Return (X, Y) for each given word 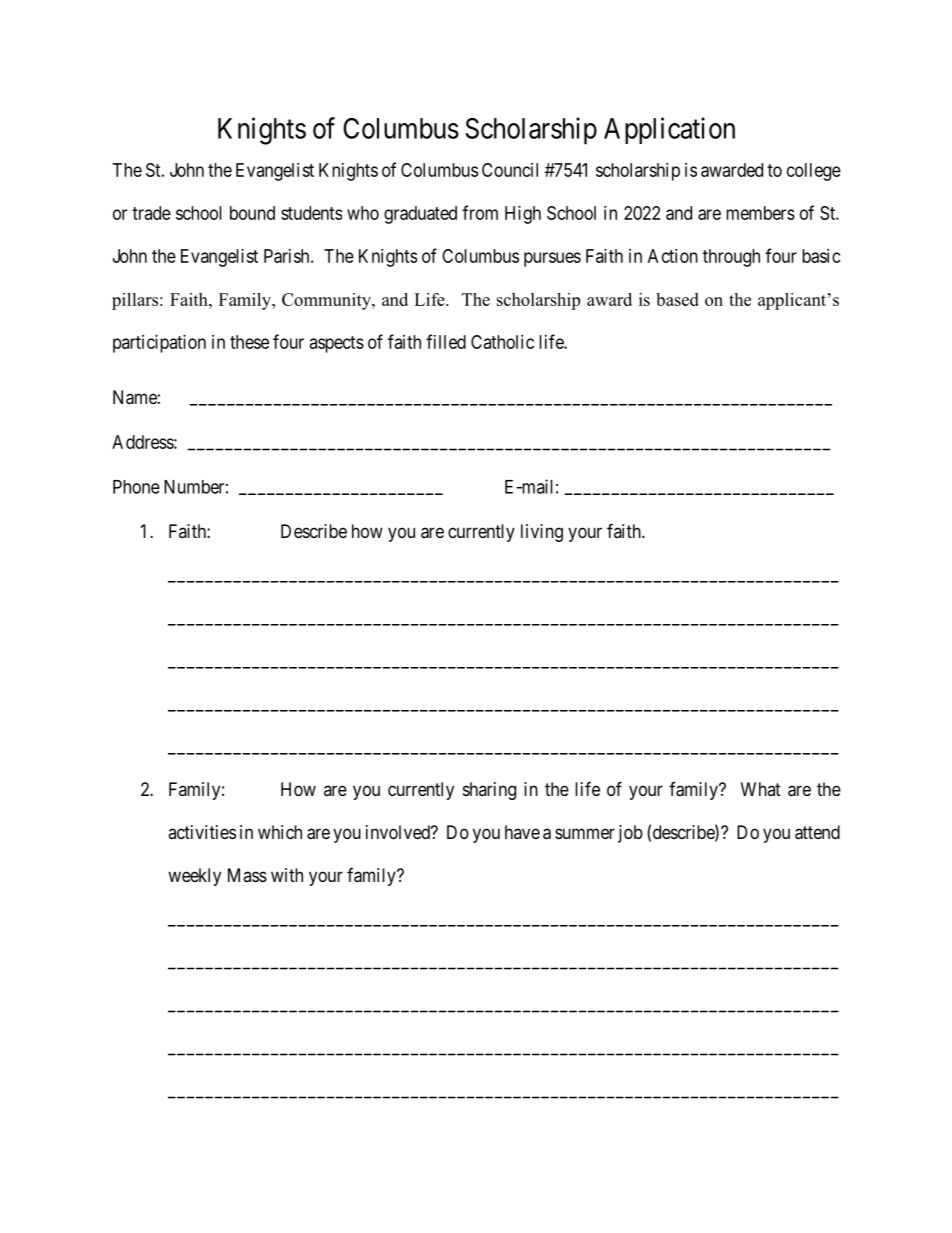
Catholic (502, 342)
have (522, 832)
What (761, 789)
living (542, 533)
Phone (136, 487)
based (677, 299)
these (249, 342)
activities (202, 832)
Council (510, 170)
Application (669, 130)
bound (252, 213)
